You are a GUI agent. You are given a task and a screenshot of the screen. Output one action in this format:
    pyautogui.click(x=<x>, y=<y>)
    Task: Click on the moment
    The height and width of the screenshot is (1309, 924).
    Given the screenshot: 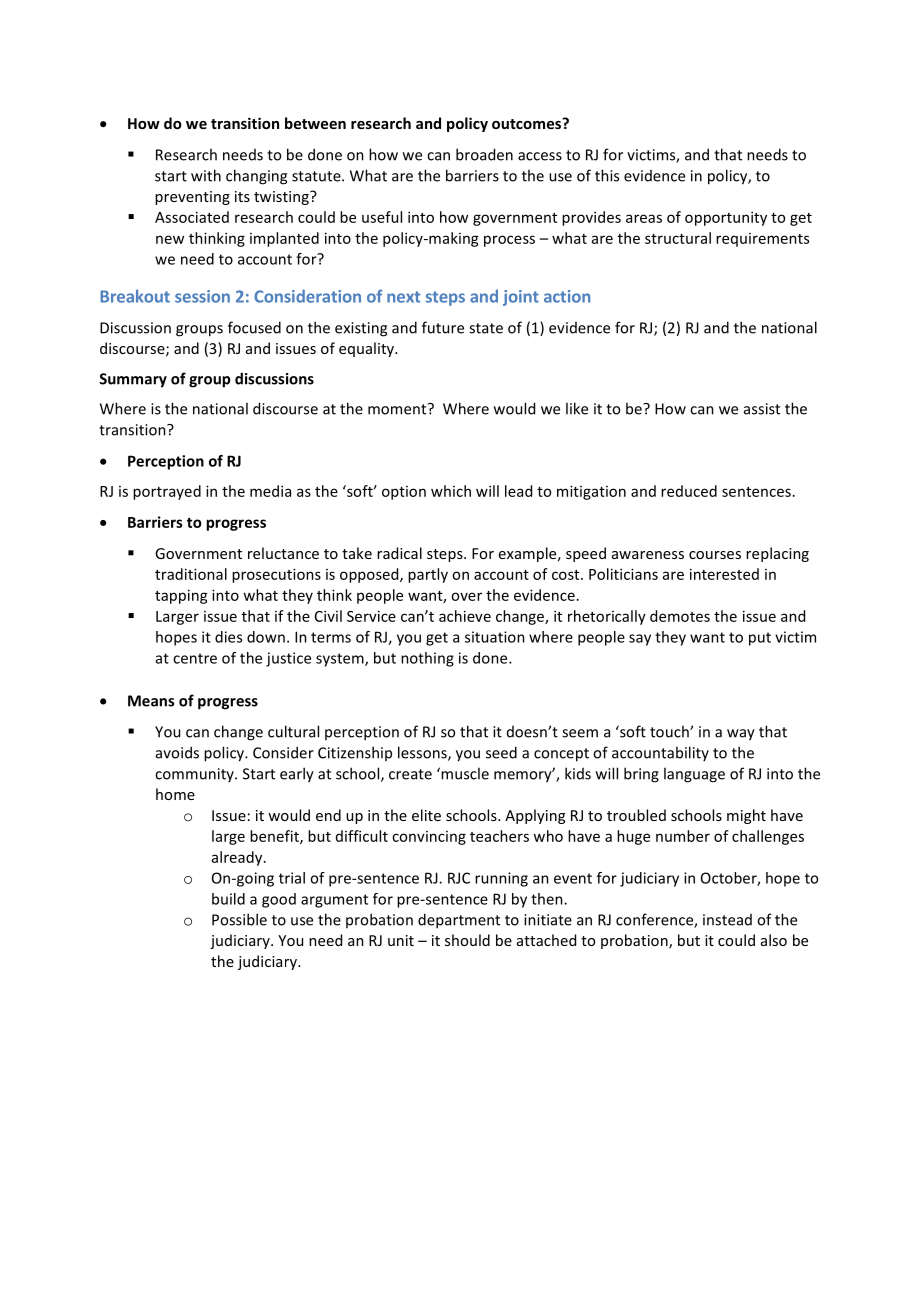 What is the action you would take?
    pyautogui.click(x=398, y=409)
